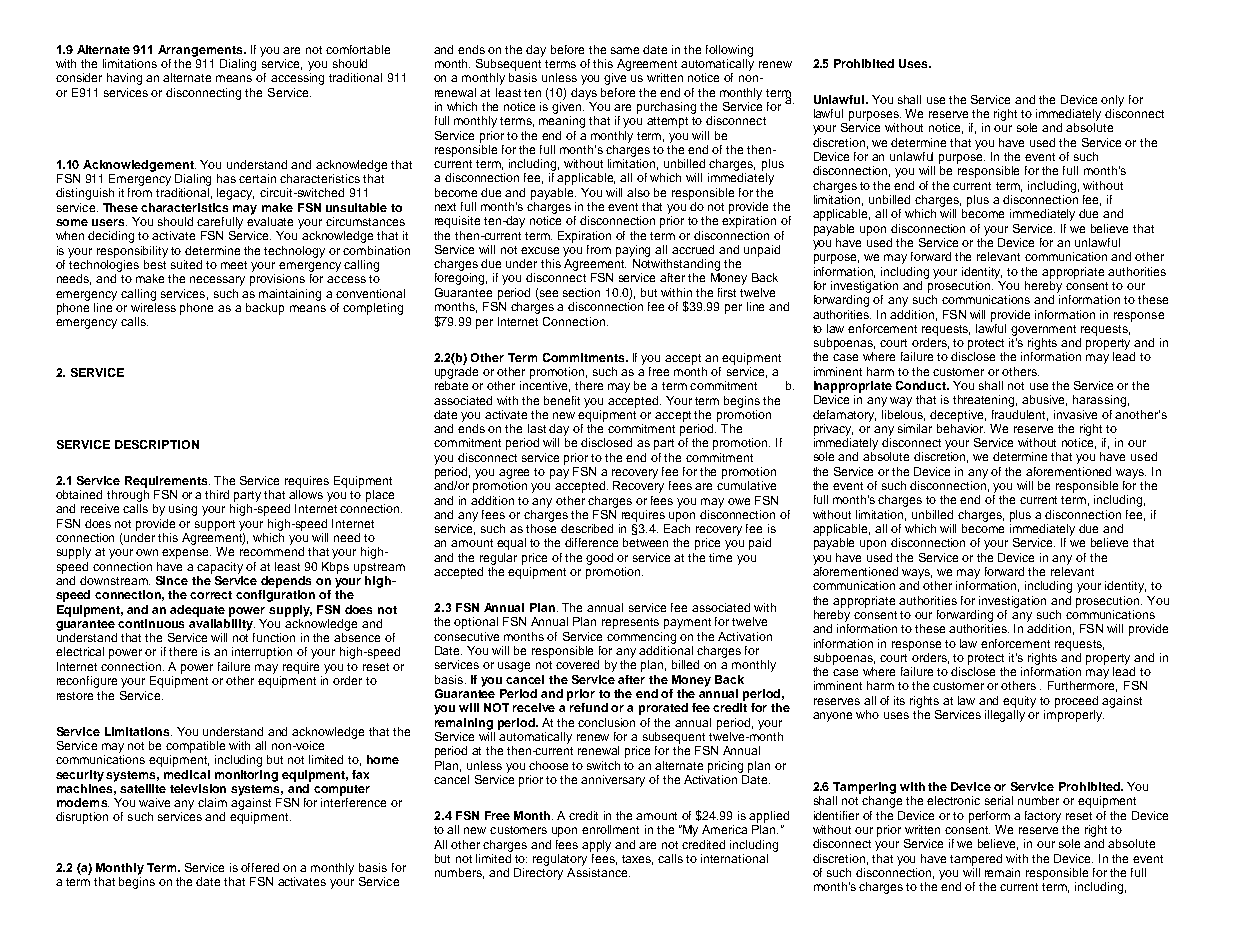 The height and width of the image is (952, 1233). I want to click on similar, so click(915, 428).
